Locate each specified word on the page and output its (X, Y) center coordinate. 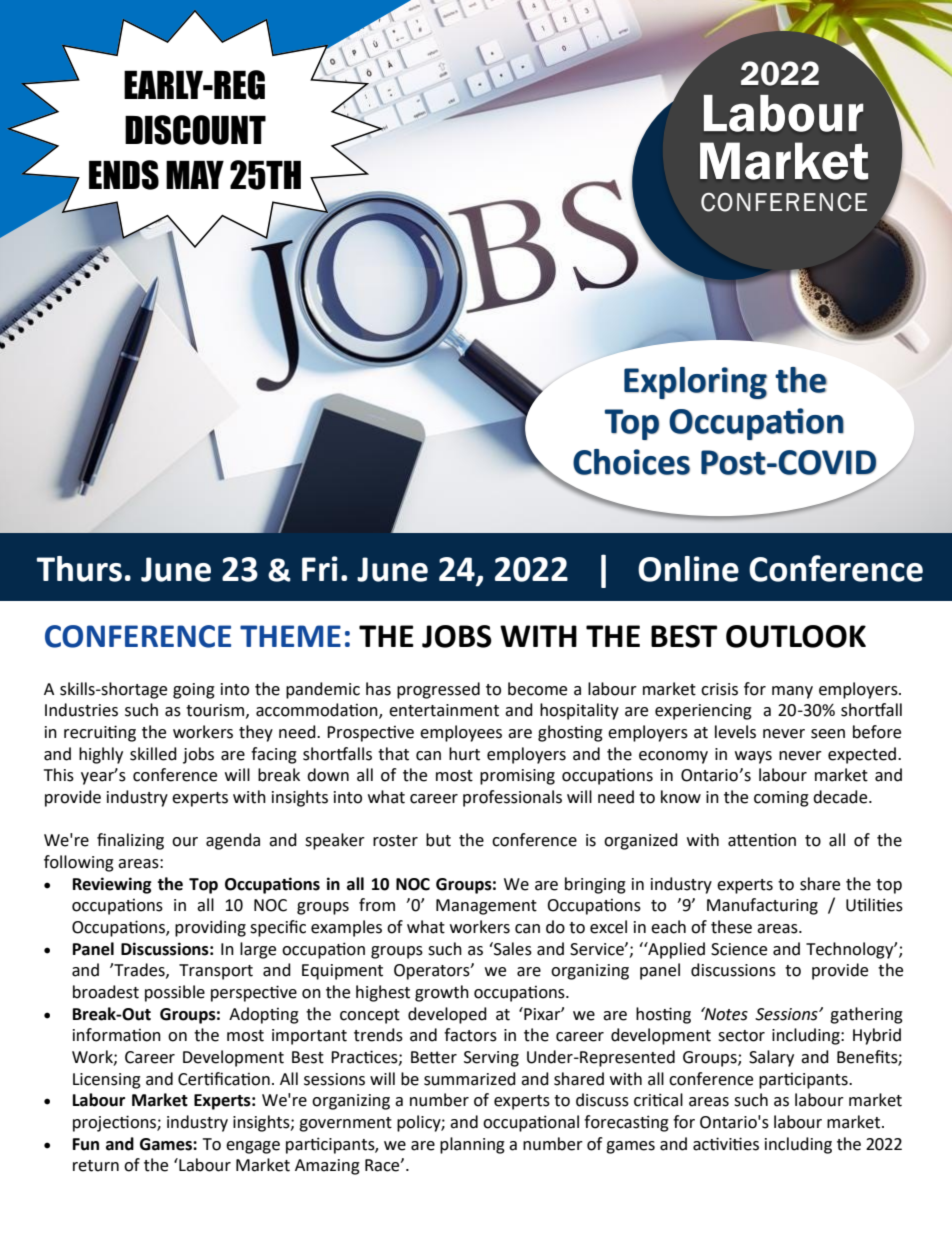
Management (486, 907)
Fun (86, 1144)
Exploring (695, 383)
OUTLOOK (796, 636)
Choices (631, 462)
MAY (195, 175)
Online (688, 569)
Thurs (79, 569)
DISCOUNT (195, 130)
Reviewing (112, 885)
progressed (438, 690)
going (194, 691)
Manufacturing (762, 906)
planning (472, 1145)
